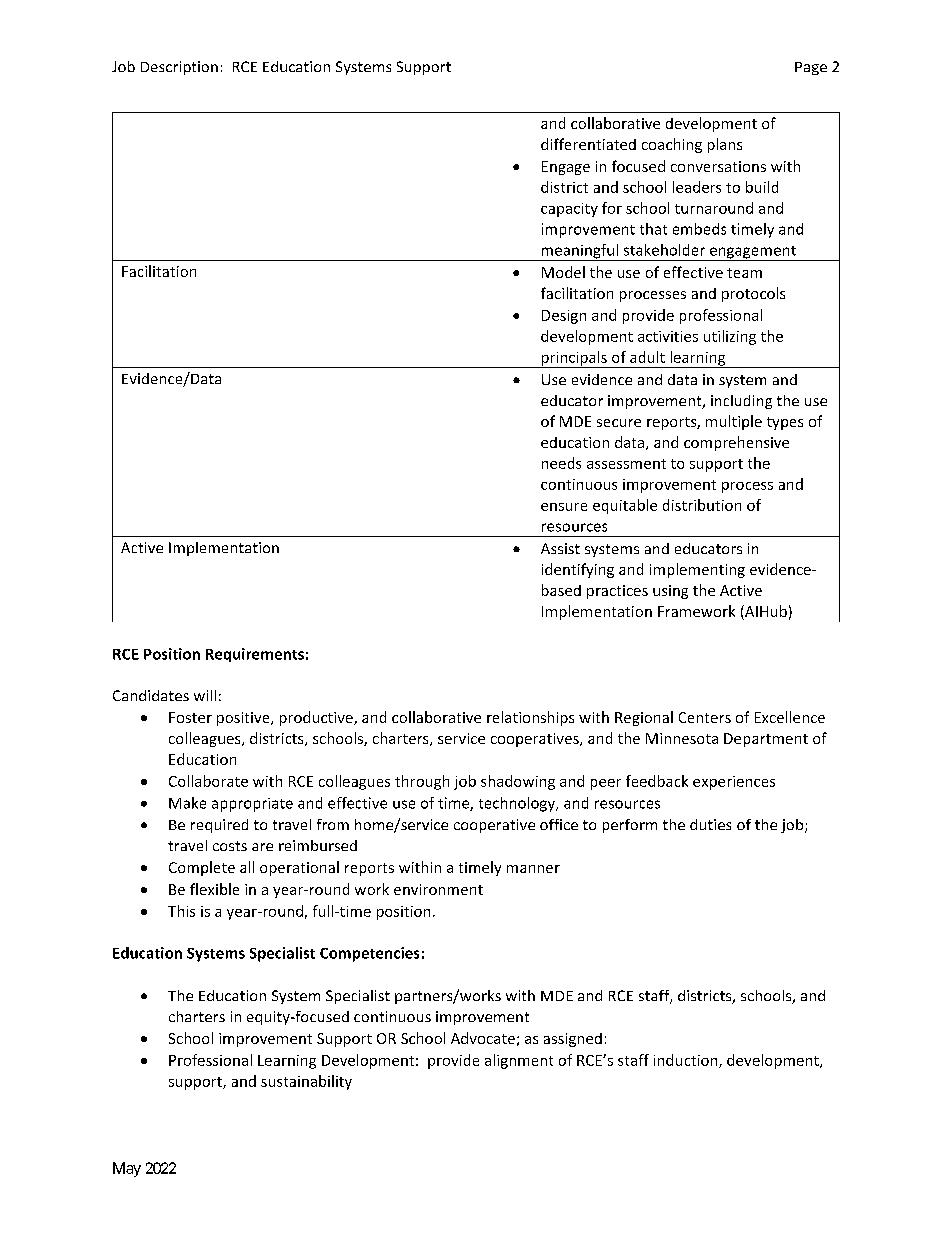 Image resolution: width=952 pixels, height=1233 pixels. Describe the element at coordinates (127, 1169) in the image. I see `May` at that location.
